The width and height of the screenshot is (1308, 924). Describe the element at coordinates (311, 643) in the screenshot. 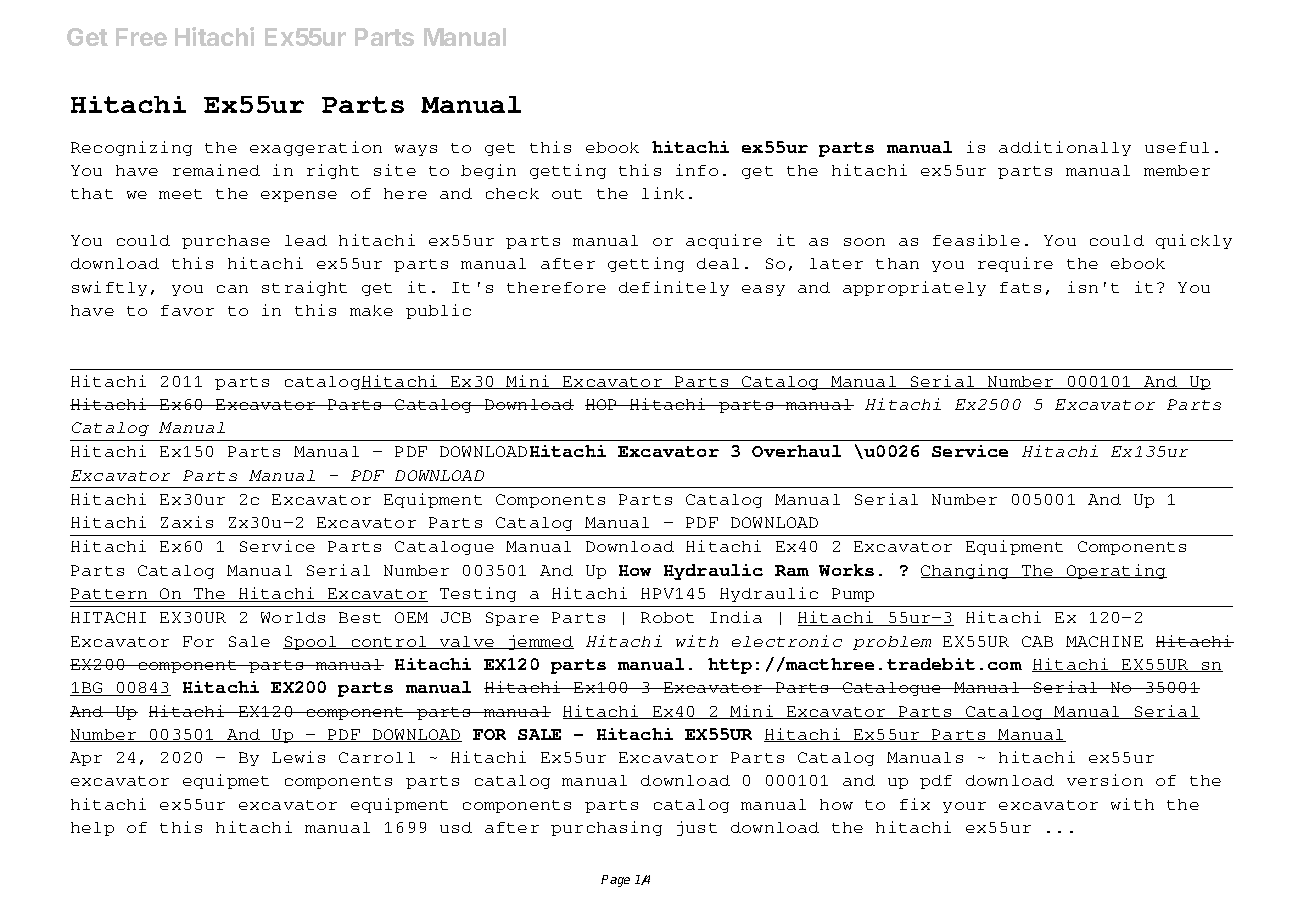

I see `Spool` at that location.
